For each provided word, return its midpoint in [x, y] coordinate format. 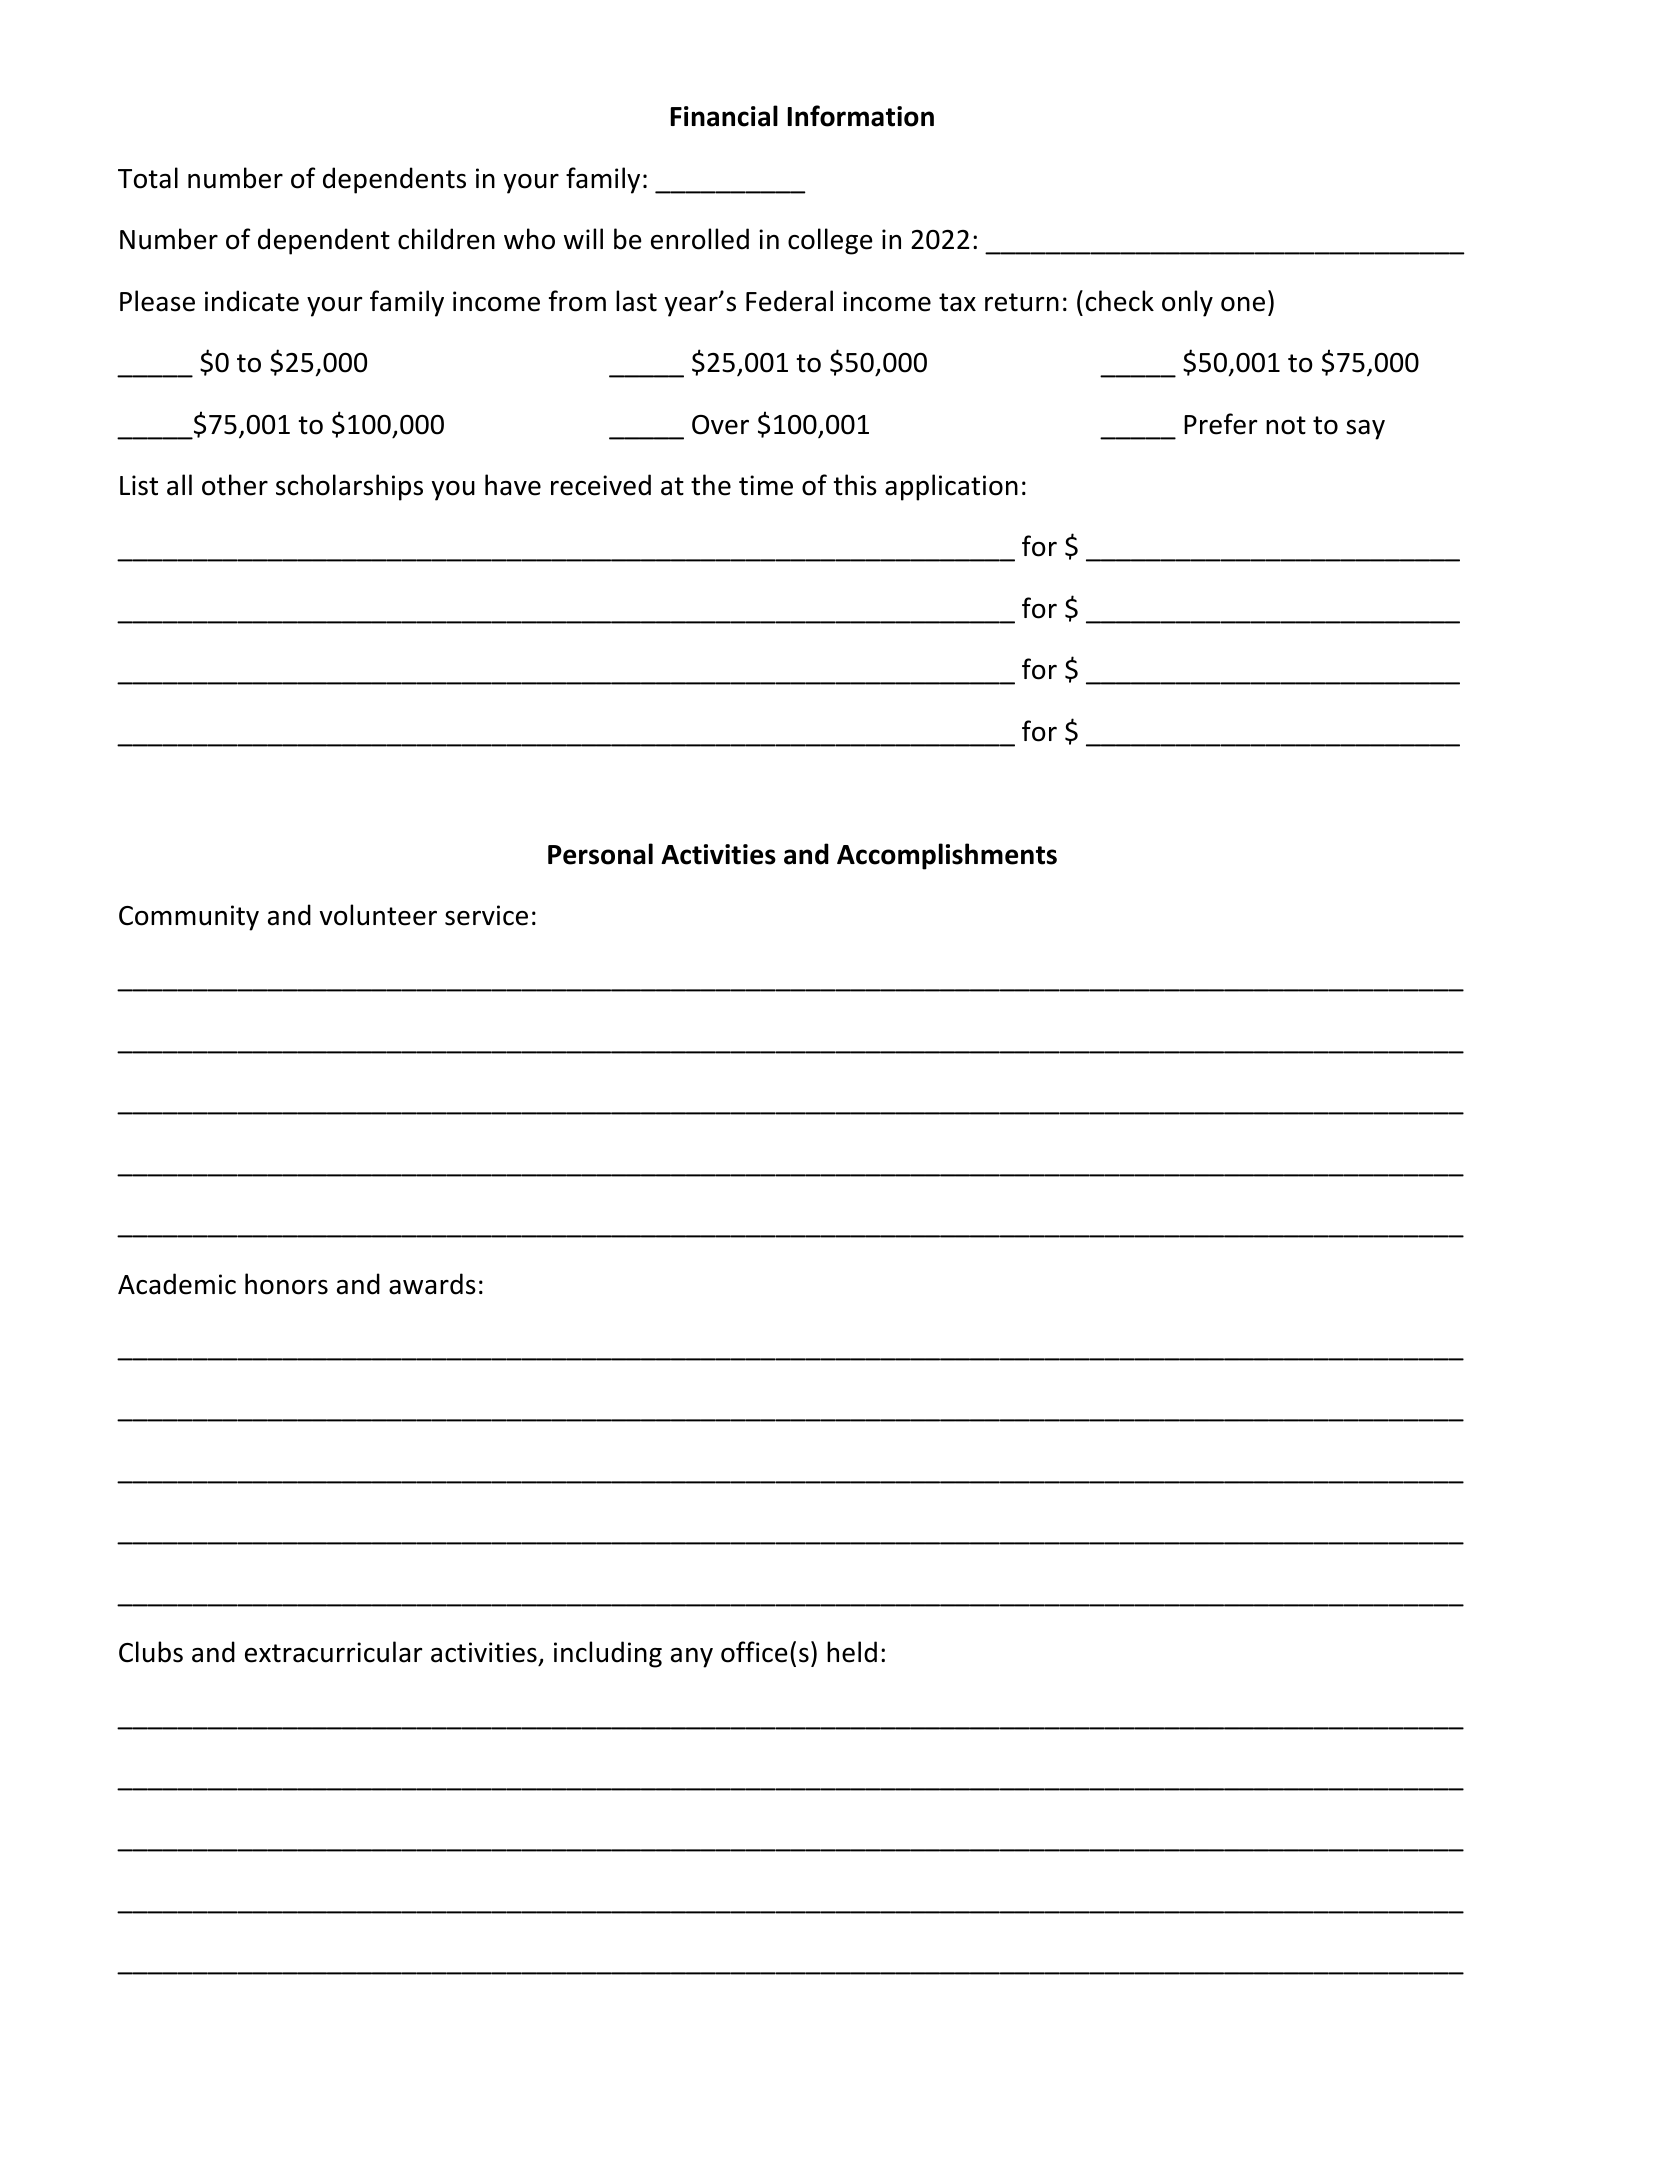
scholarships [349, 487]
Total [148, 178]
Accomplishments [947, 856]
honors [286, 1284]
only [1187, 303]
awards [432, 1284]
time [766, 485]
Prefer [1221, 424]
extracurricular [334, 1652]
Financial [724, 116]
